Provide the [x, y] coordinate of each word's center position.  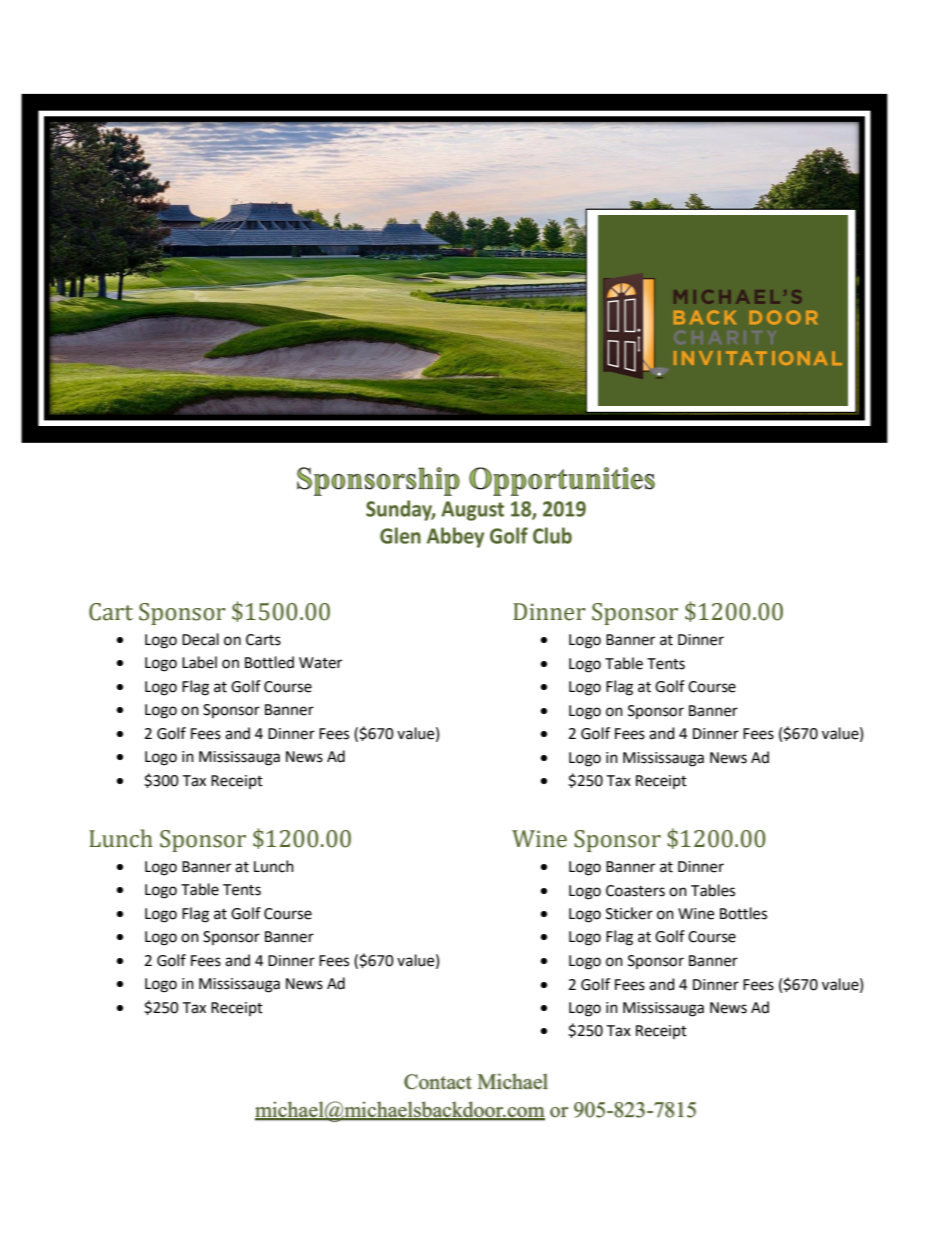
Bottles [743, 913]
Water [320, 663]
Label [199, 662]
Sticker [629, 913]
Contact [438, 1081]
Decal [200, 639]
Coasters [635, 891]
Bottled [269, 662]
